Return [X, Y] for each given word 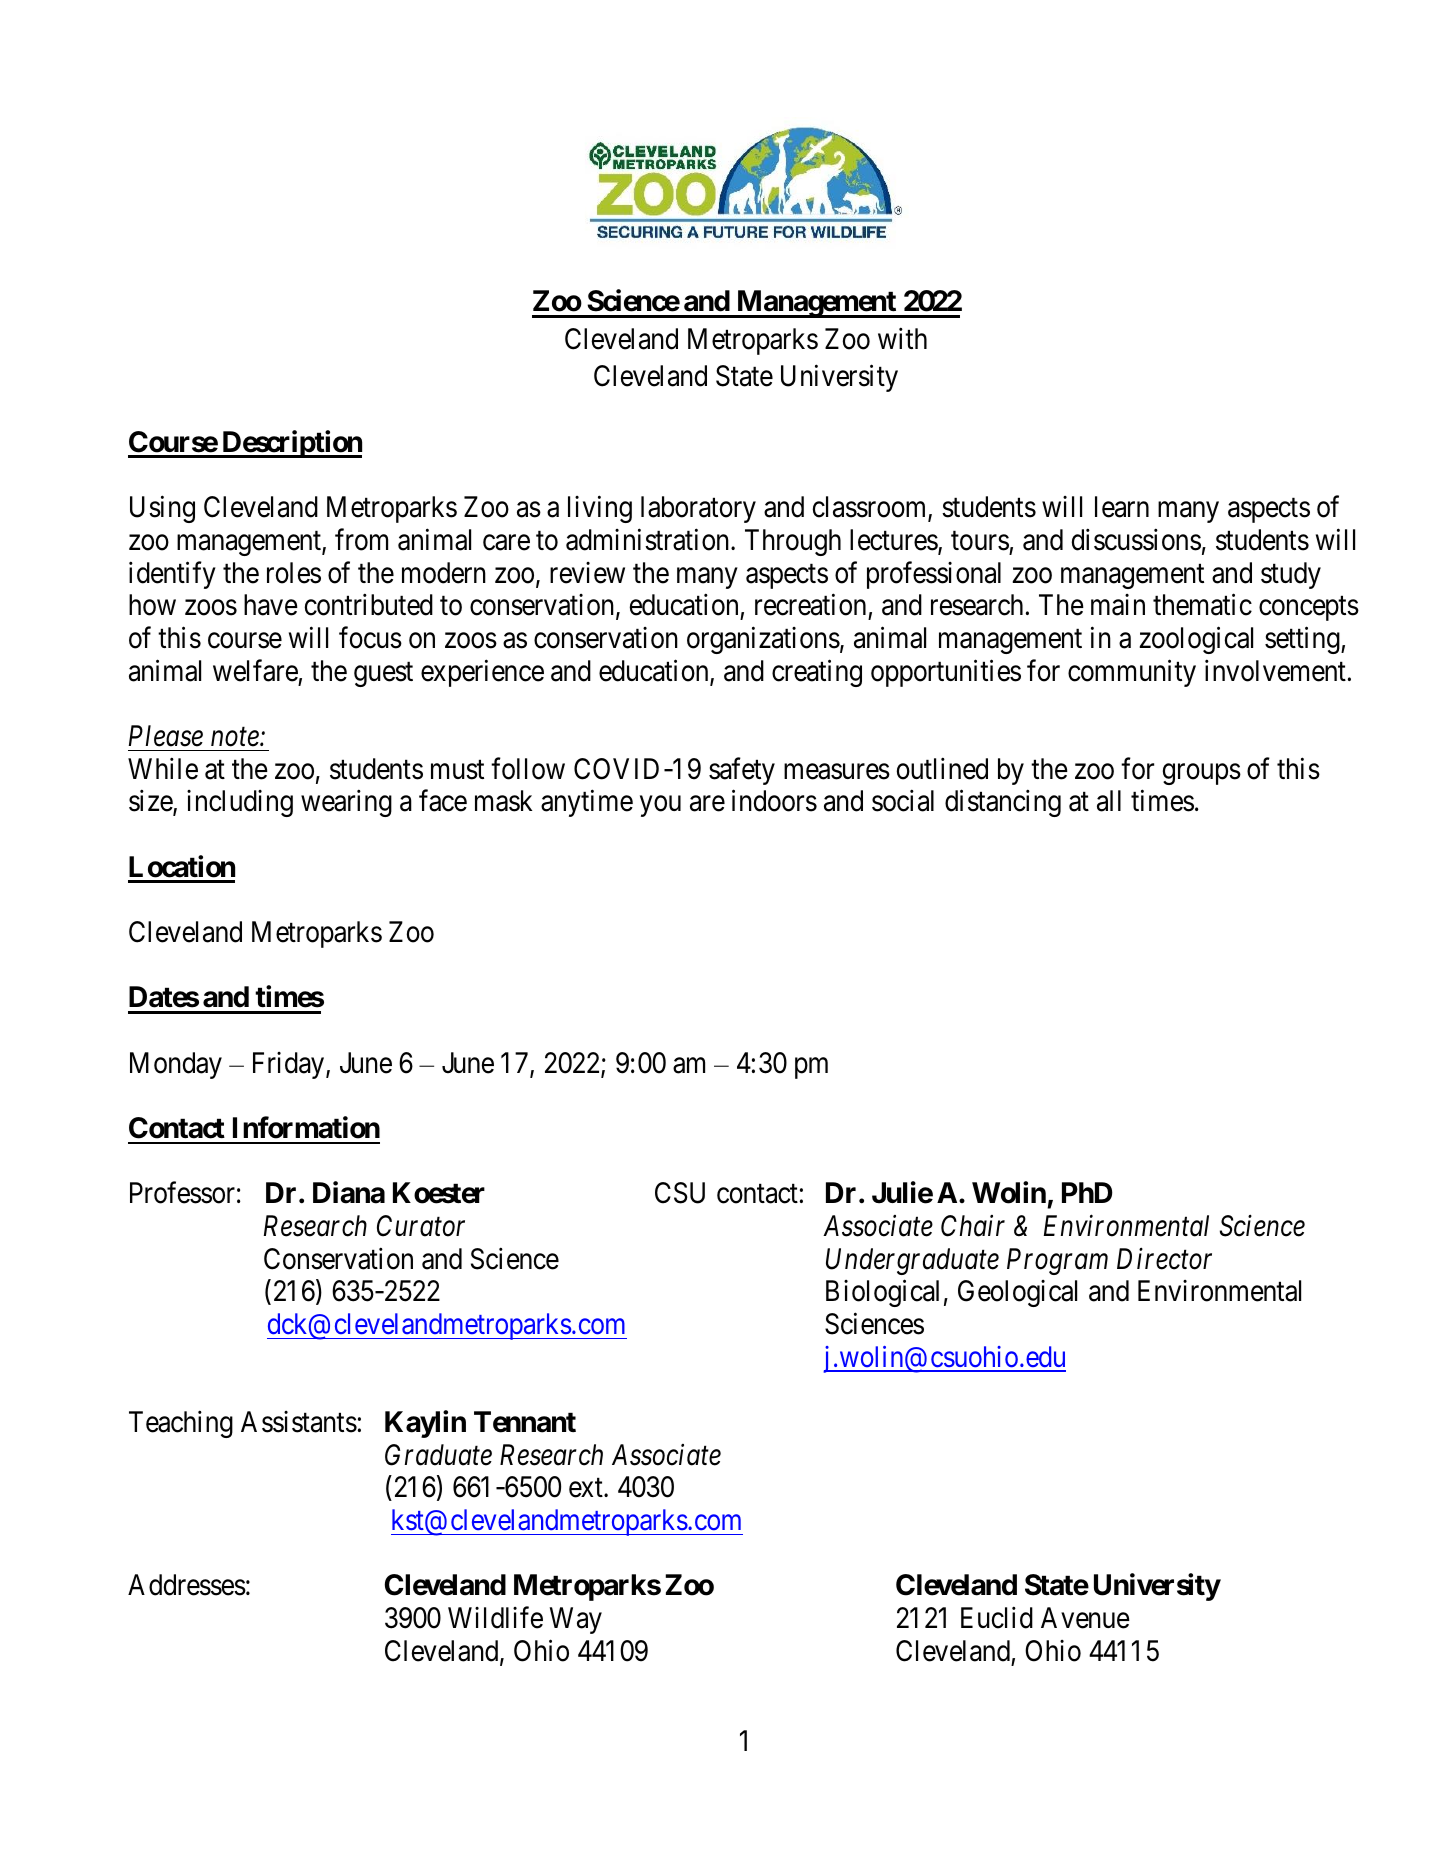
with [902, 338]
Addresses [187, 1585]
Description [291, 444]
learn [1122, 507]
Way [576, 1620]
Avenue [1085, 1618]
